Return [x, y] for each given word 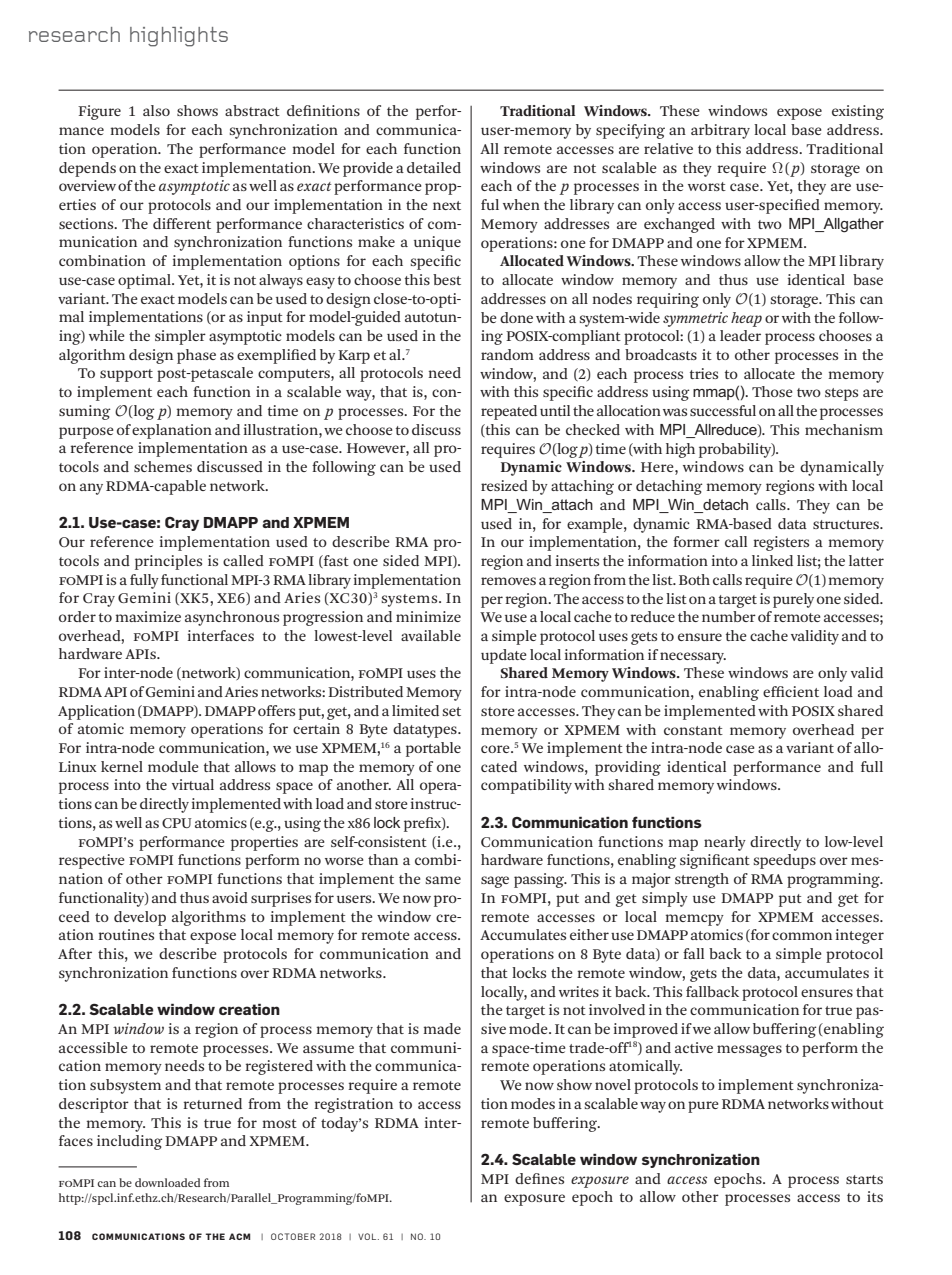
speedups [784, 861]
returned [212, 1103]
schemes [163, 466]
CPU [177, 823]
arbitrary [720, 131]
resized [504, 485]
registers [781, 543]
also [156, 110]
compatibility [526, 786]
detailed [434, 167]
